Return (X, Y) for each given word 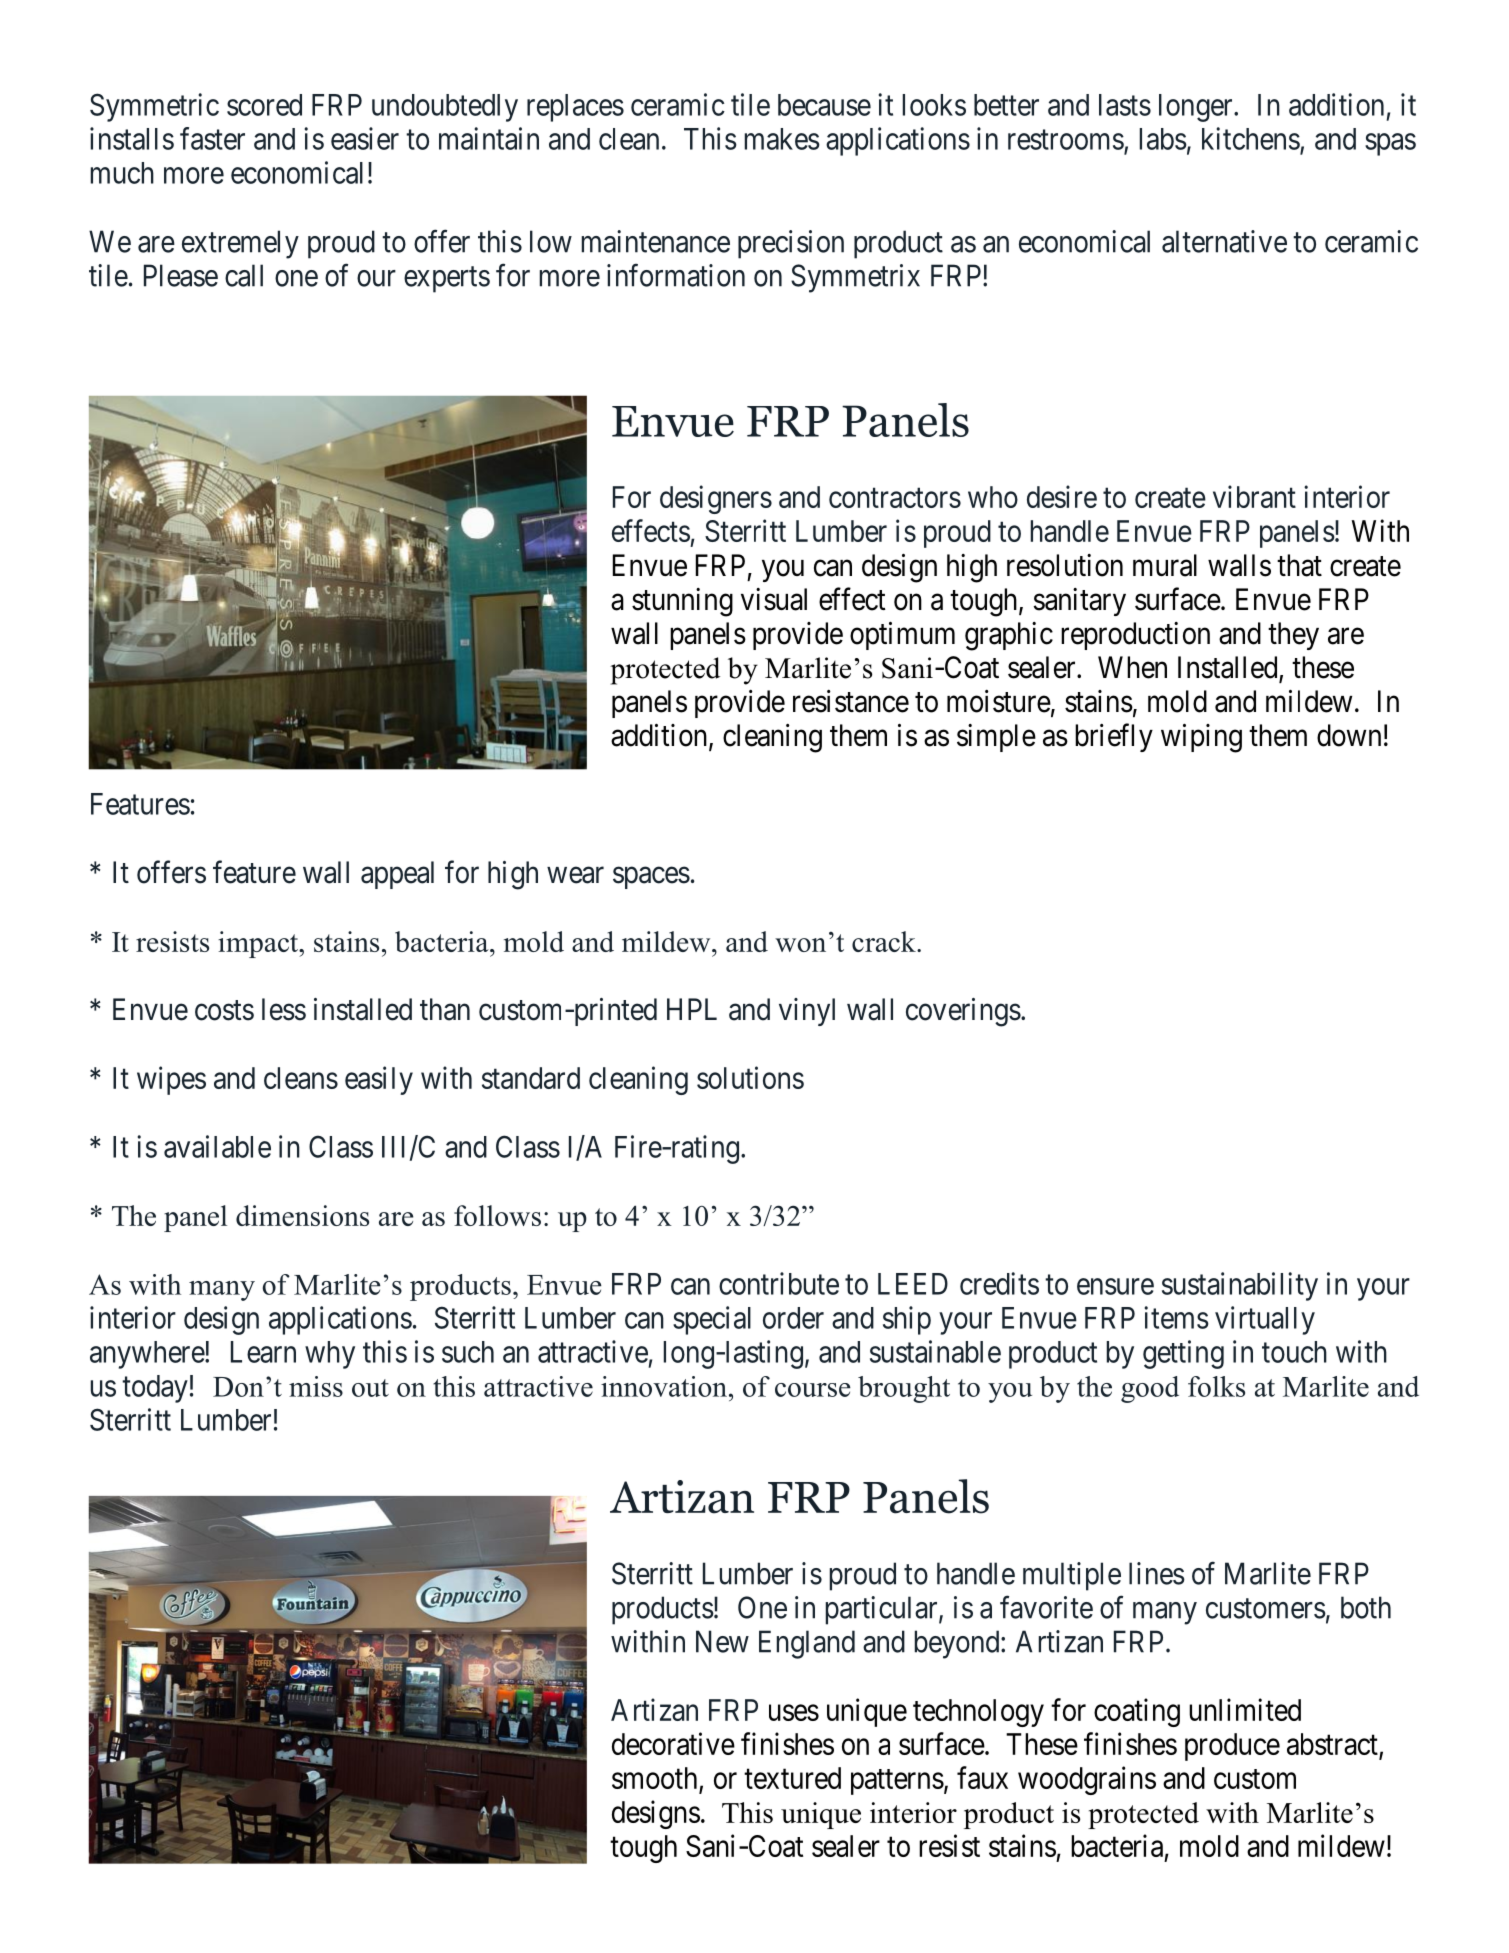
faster (212, 138)
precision (791, 244)
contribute (779, 1283)
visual (774, 599)
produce (1232, 1747)
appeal (397, 875)
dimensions (302, 1215)
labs (1163, 139)
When (1132, 667)
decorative (673, 1743)
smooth (654, 1778)
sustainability (1240, 1286)
